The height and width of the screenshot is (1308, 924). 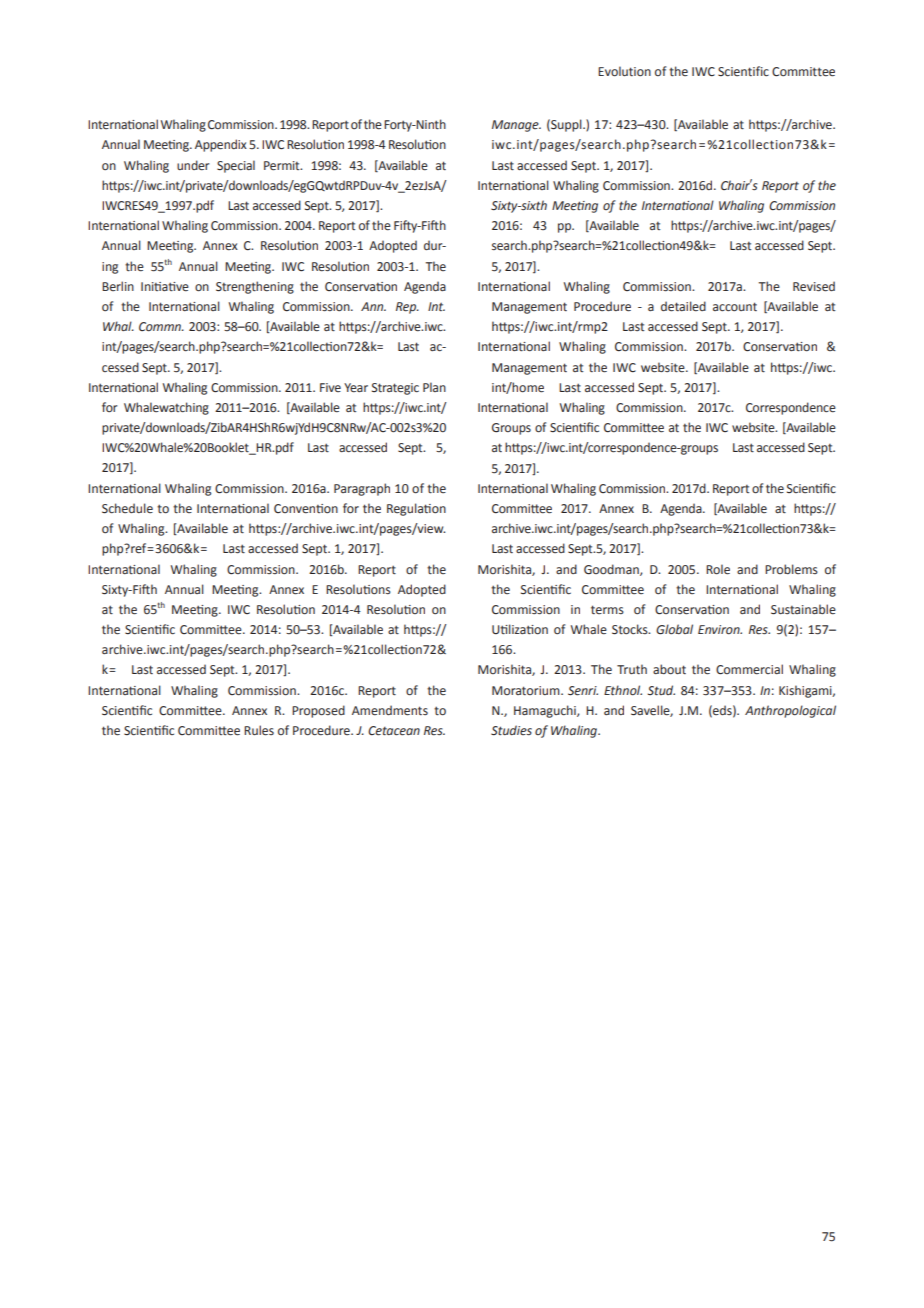 What do you see at coordinates (790, 711) in the screenshot?
I see `Anthropological` at bounding box center [790, 711].
